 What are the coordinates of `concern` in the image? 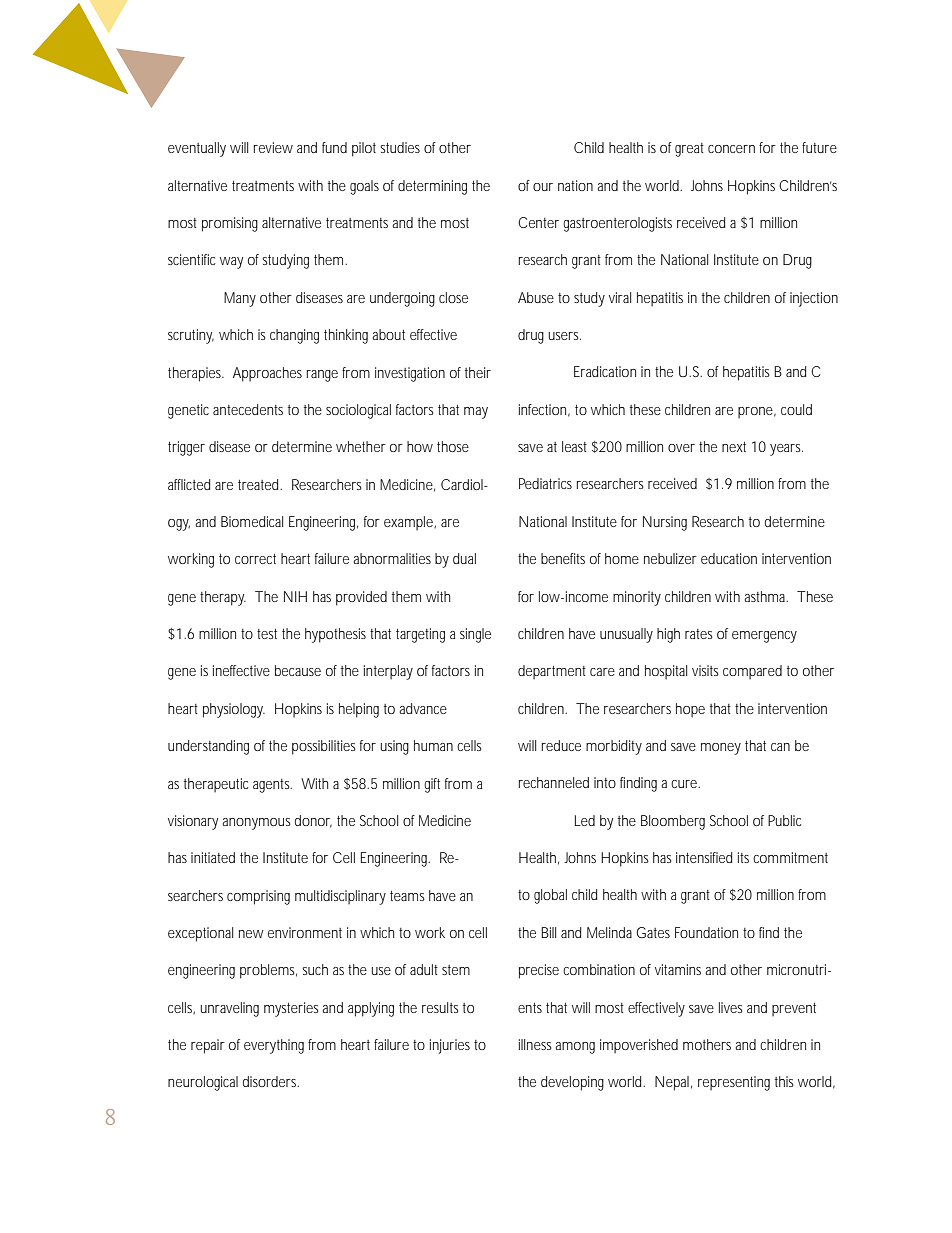 It's located at (731, 149).
